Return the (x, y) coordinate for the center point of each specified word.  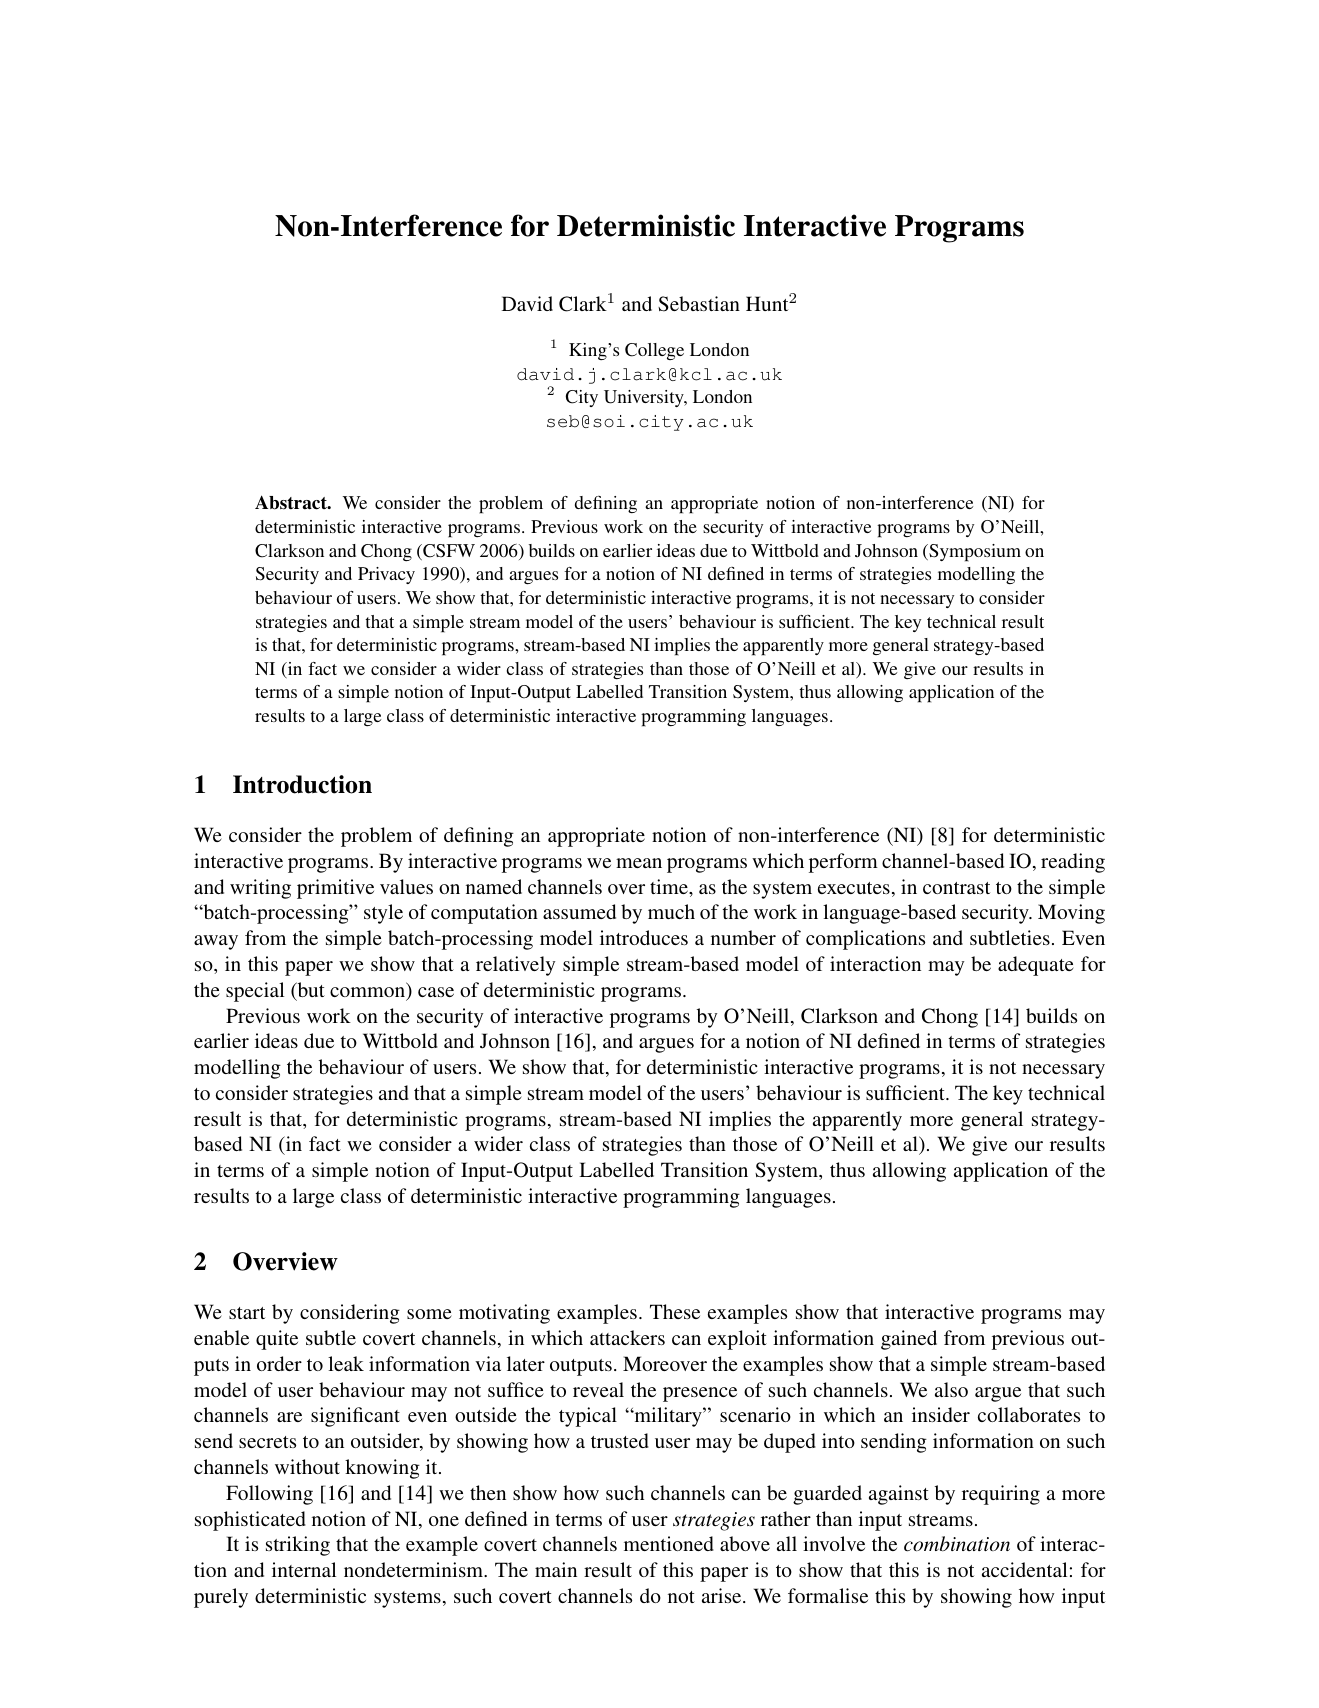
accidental (1024, 1569)
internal (304, 1569)
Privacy (386, 575)
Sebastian (699, 304)
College (654, 351)
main (556, 1569)
